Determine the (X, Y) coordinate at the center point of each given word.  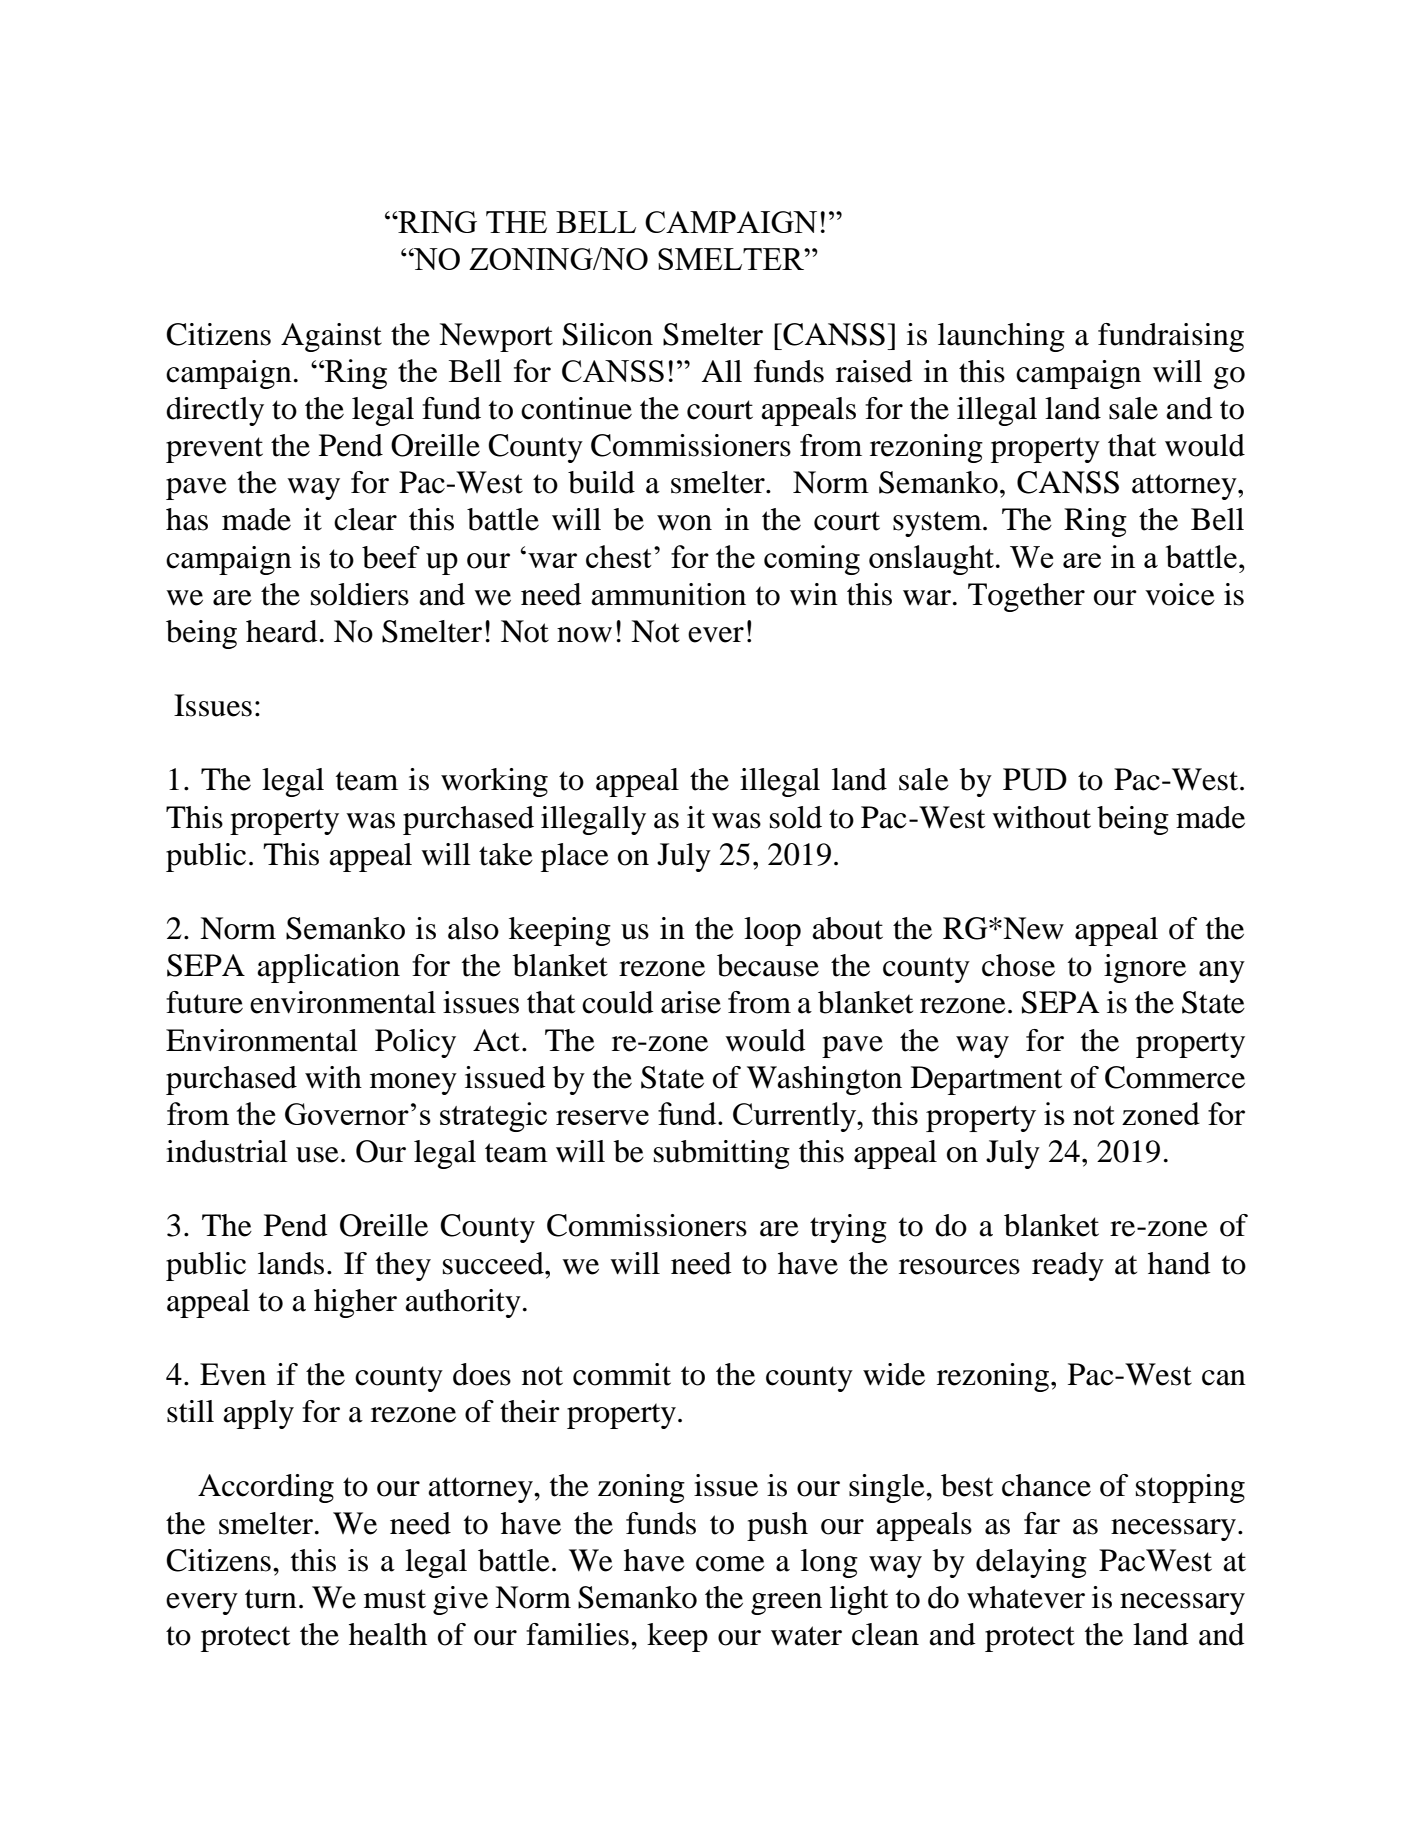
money (413, 1084)
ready (1068, 1266)
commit (622, 1374)
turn (271, 1599)
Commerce (1175, 1077)
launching (1001, 337)
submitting (722, 1154)
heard (282, 631)
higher (355, 1303)
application (328, 968)
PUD (1035, 779)
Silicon (608, 334)
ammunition (668, 594)
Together (1026, 597)
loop (772, 931)
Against (331, 337)
